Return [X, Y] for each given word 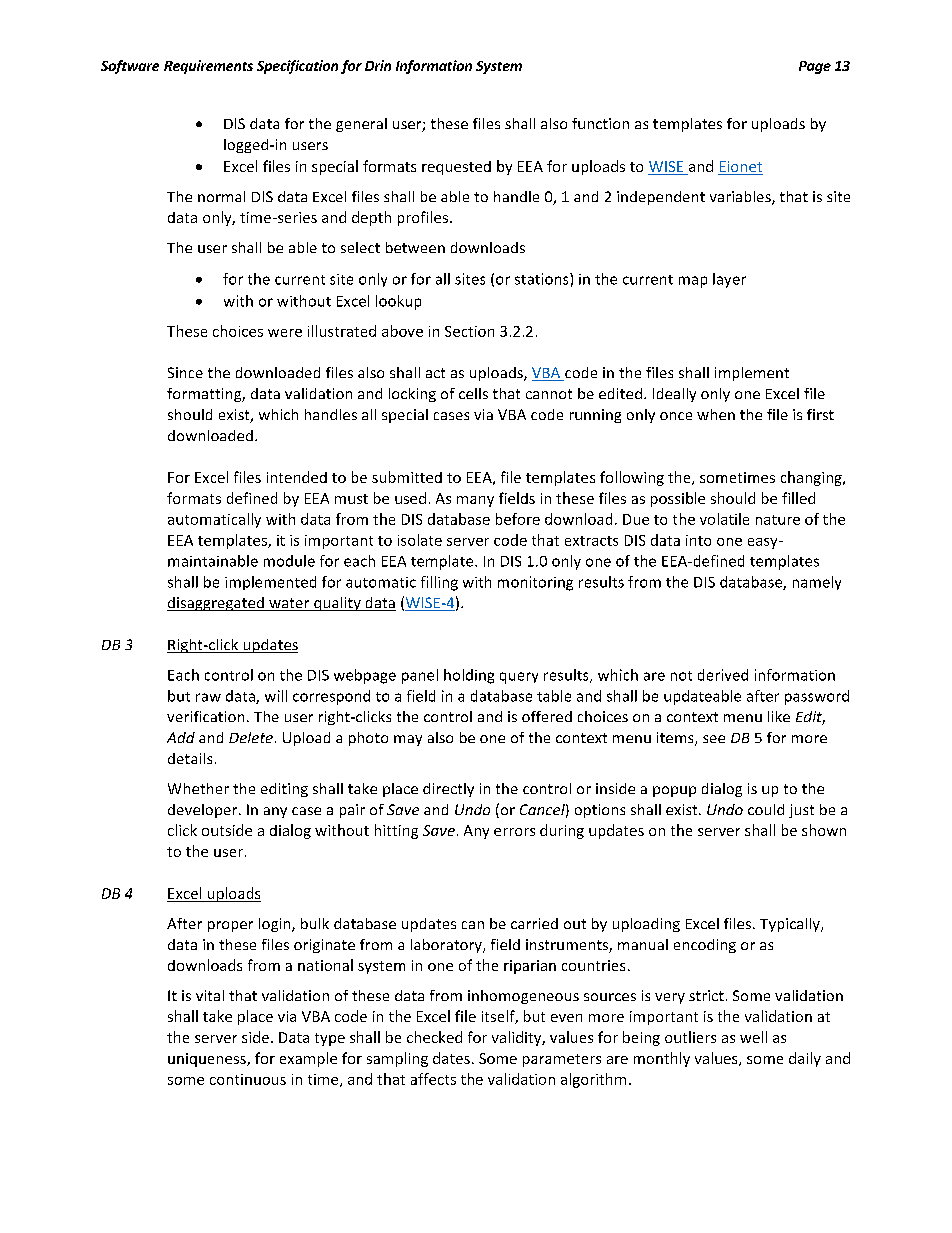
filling [439, 583]
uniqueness [208, 1060]
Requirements [208, 67]
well [753, 1037]
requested [456, 168]
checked [434, 1037]
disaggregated [216, 604]
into [698, 540]
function [600, 123]
